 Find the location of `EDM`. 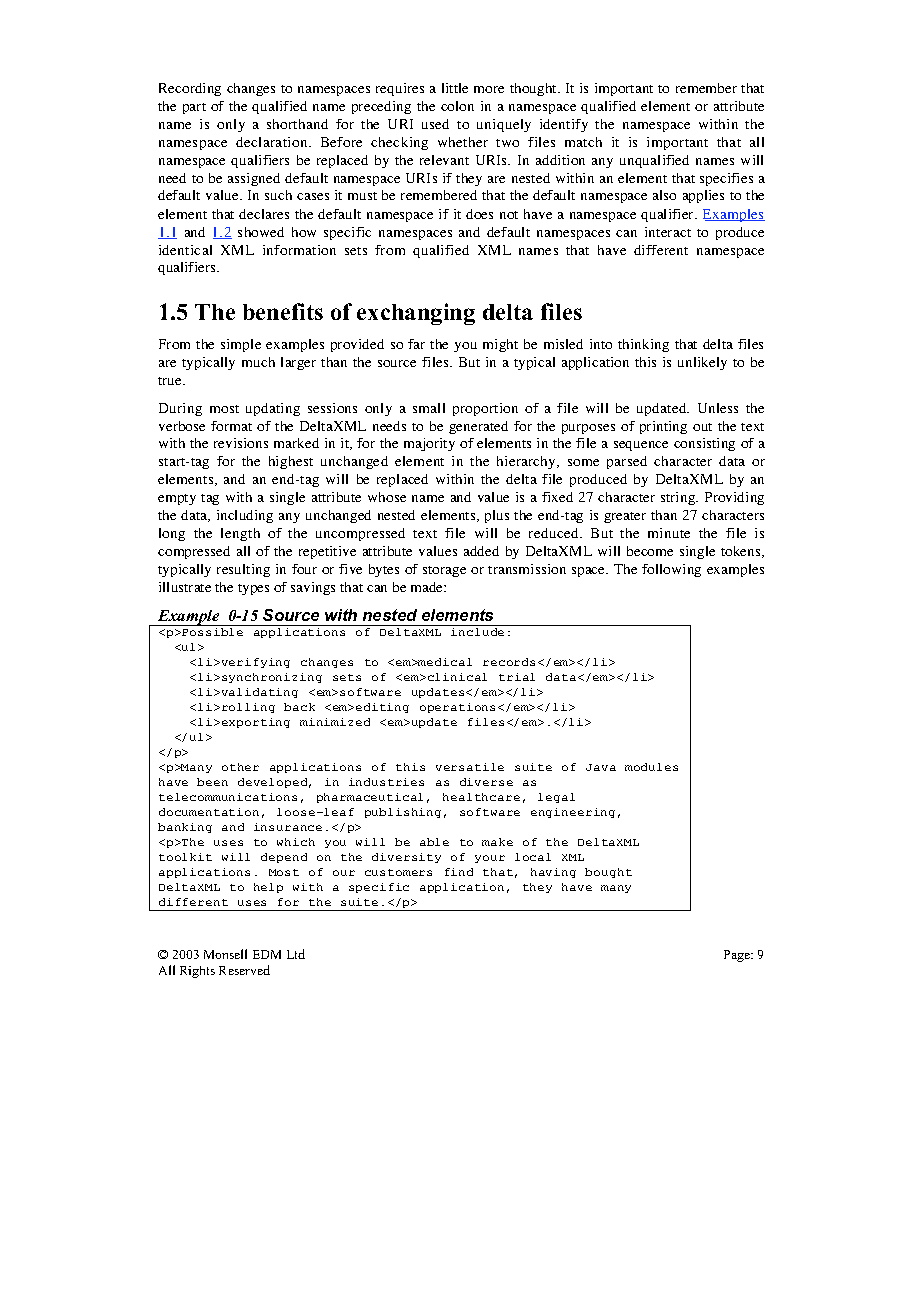

EDM is located at coordinates (267, 954).
